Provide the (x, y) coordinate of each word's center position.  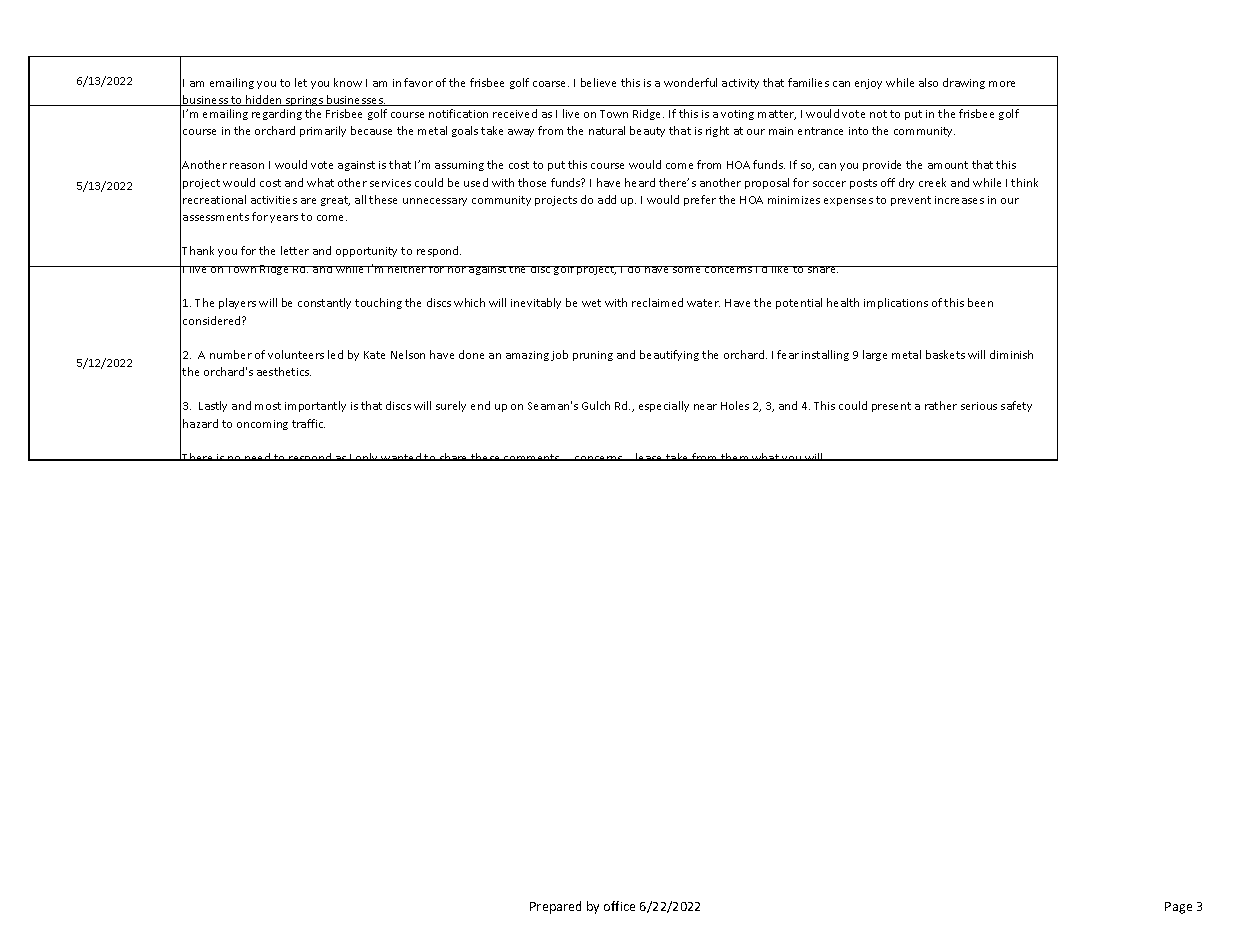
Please (646, 457)
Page (1178, 908)
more (1002, 84)
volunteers (296, 354)
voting (737, 115)
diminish (1011, 354)
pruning (593, 356)
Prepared (555, 907)
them (735, 457)
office (619, 906)
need (258, 457)
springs (304, 101)
